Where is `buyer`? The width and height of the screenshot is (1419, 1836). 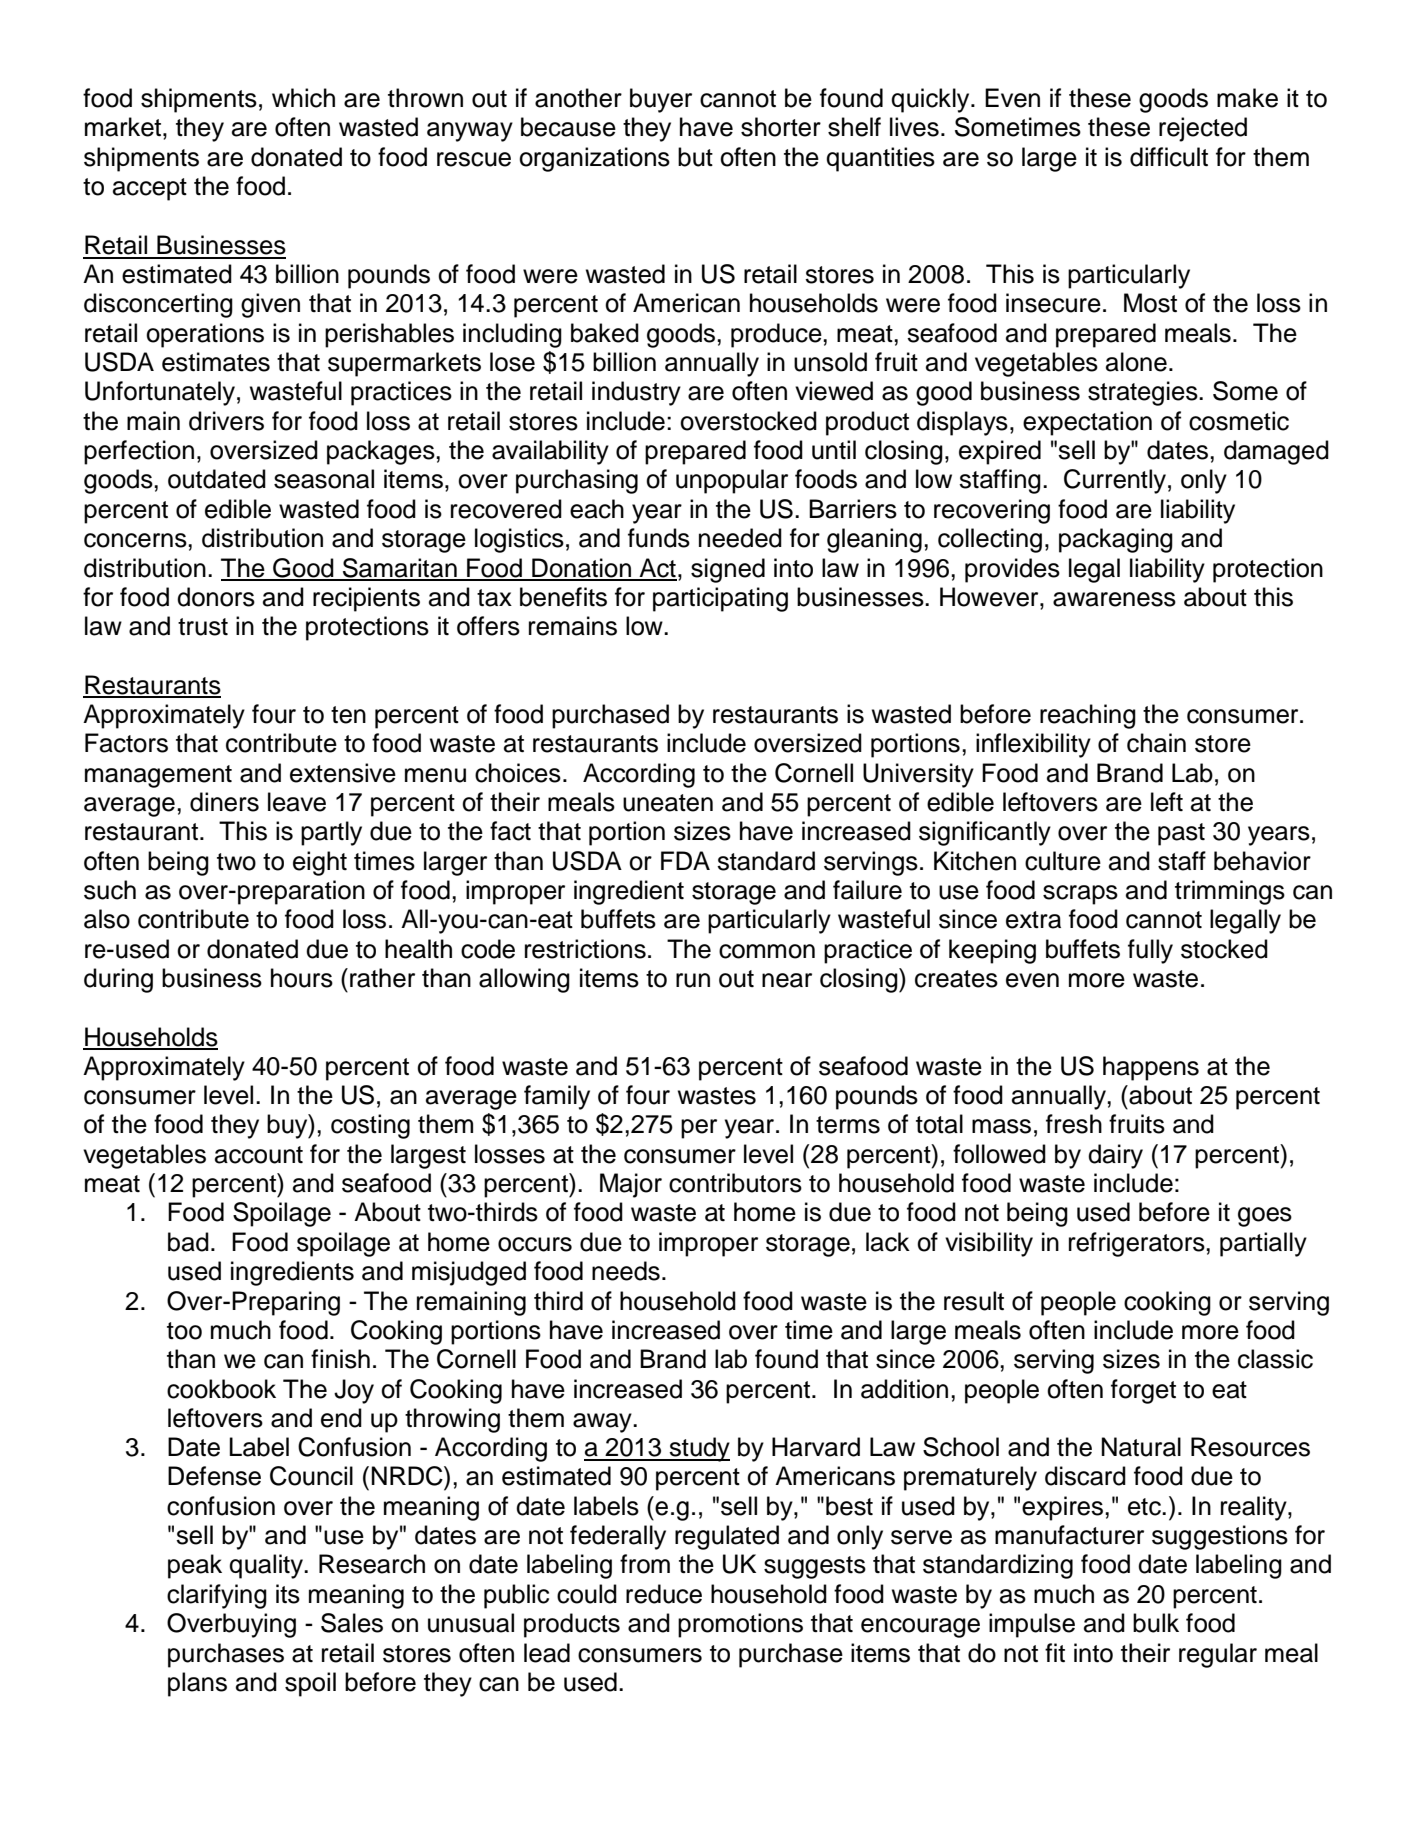 buyer is located at coordinates (661, 100).
